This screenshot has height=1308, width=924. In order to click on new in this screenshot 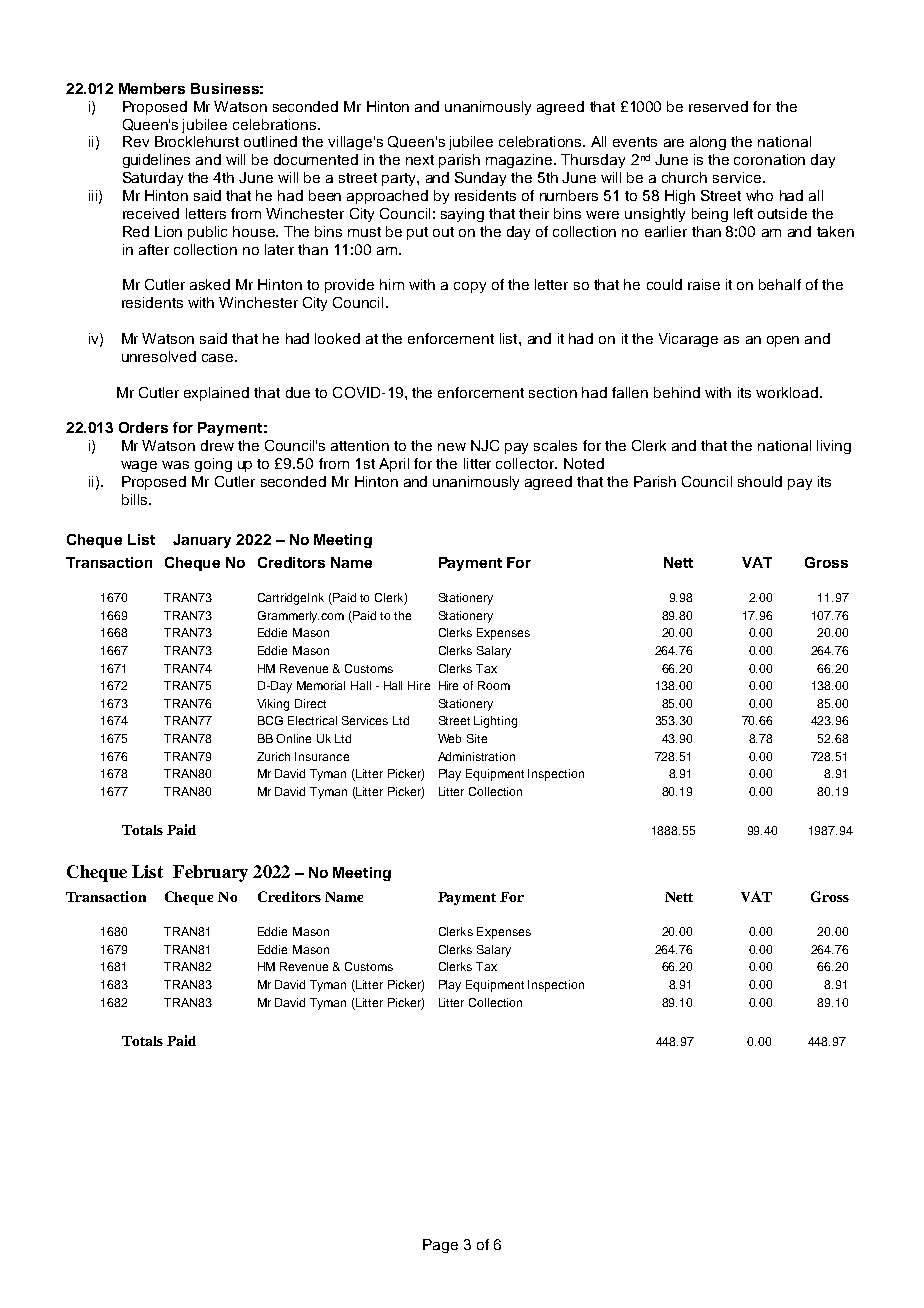, I will do `click(452, 447)`.
